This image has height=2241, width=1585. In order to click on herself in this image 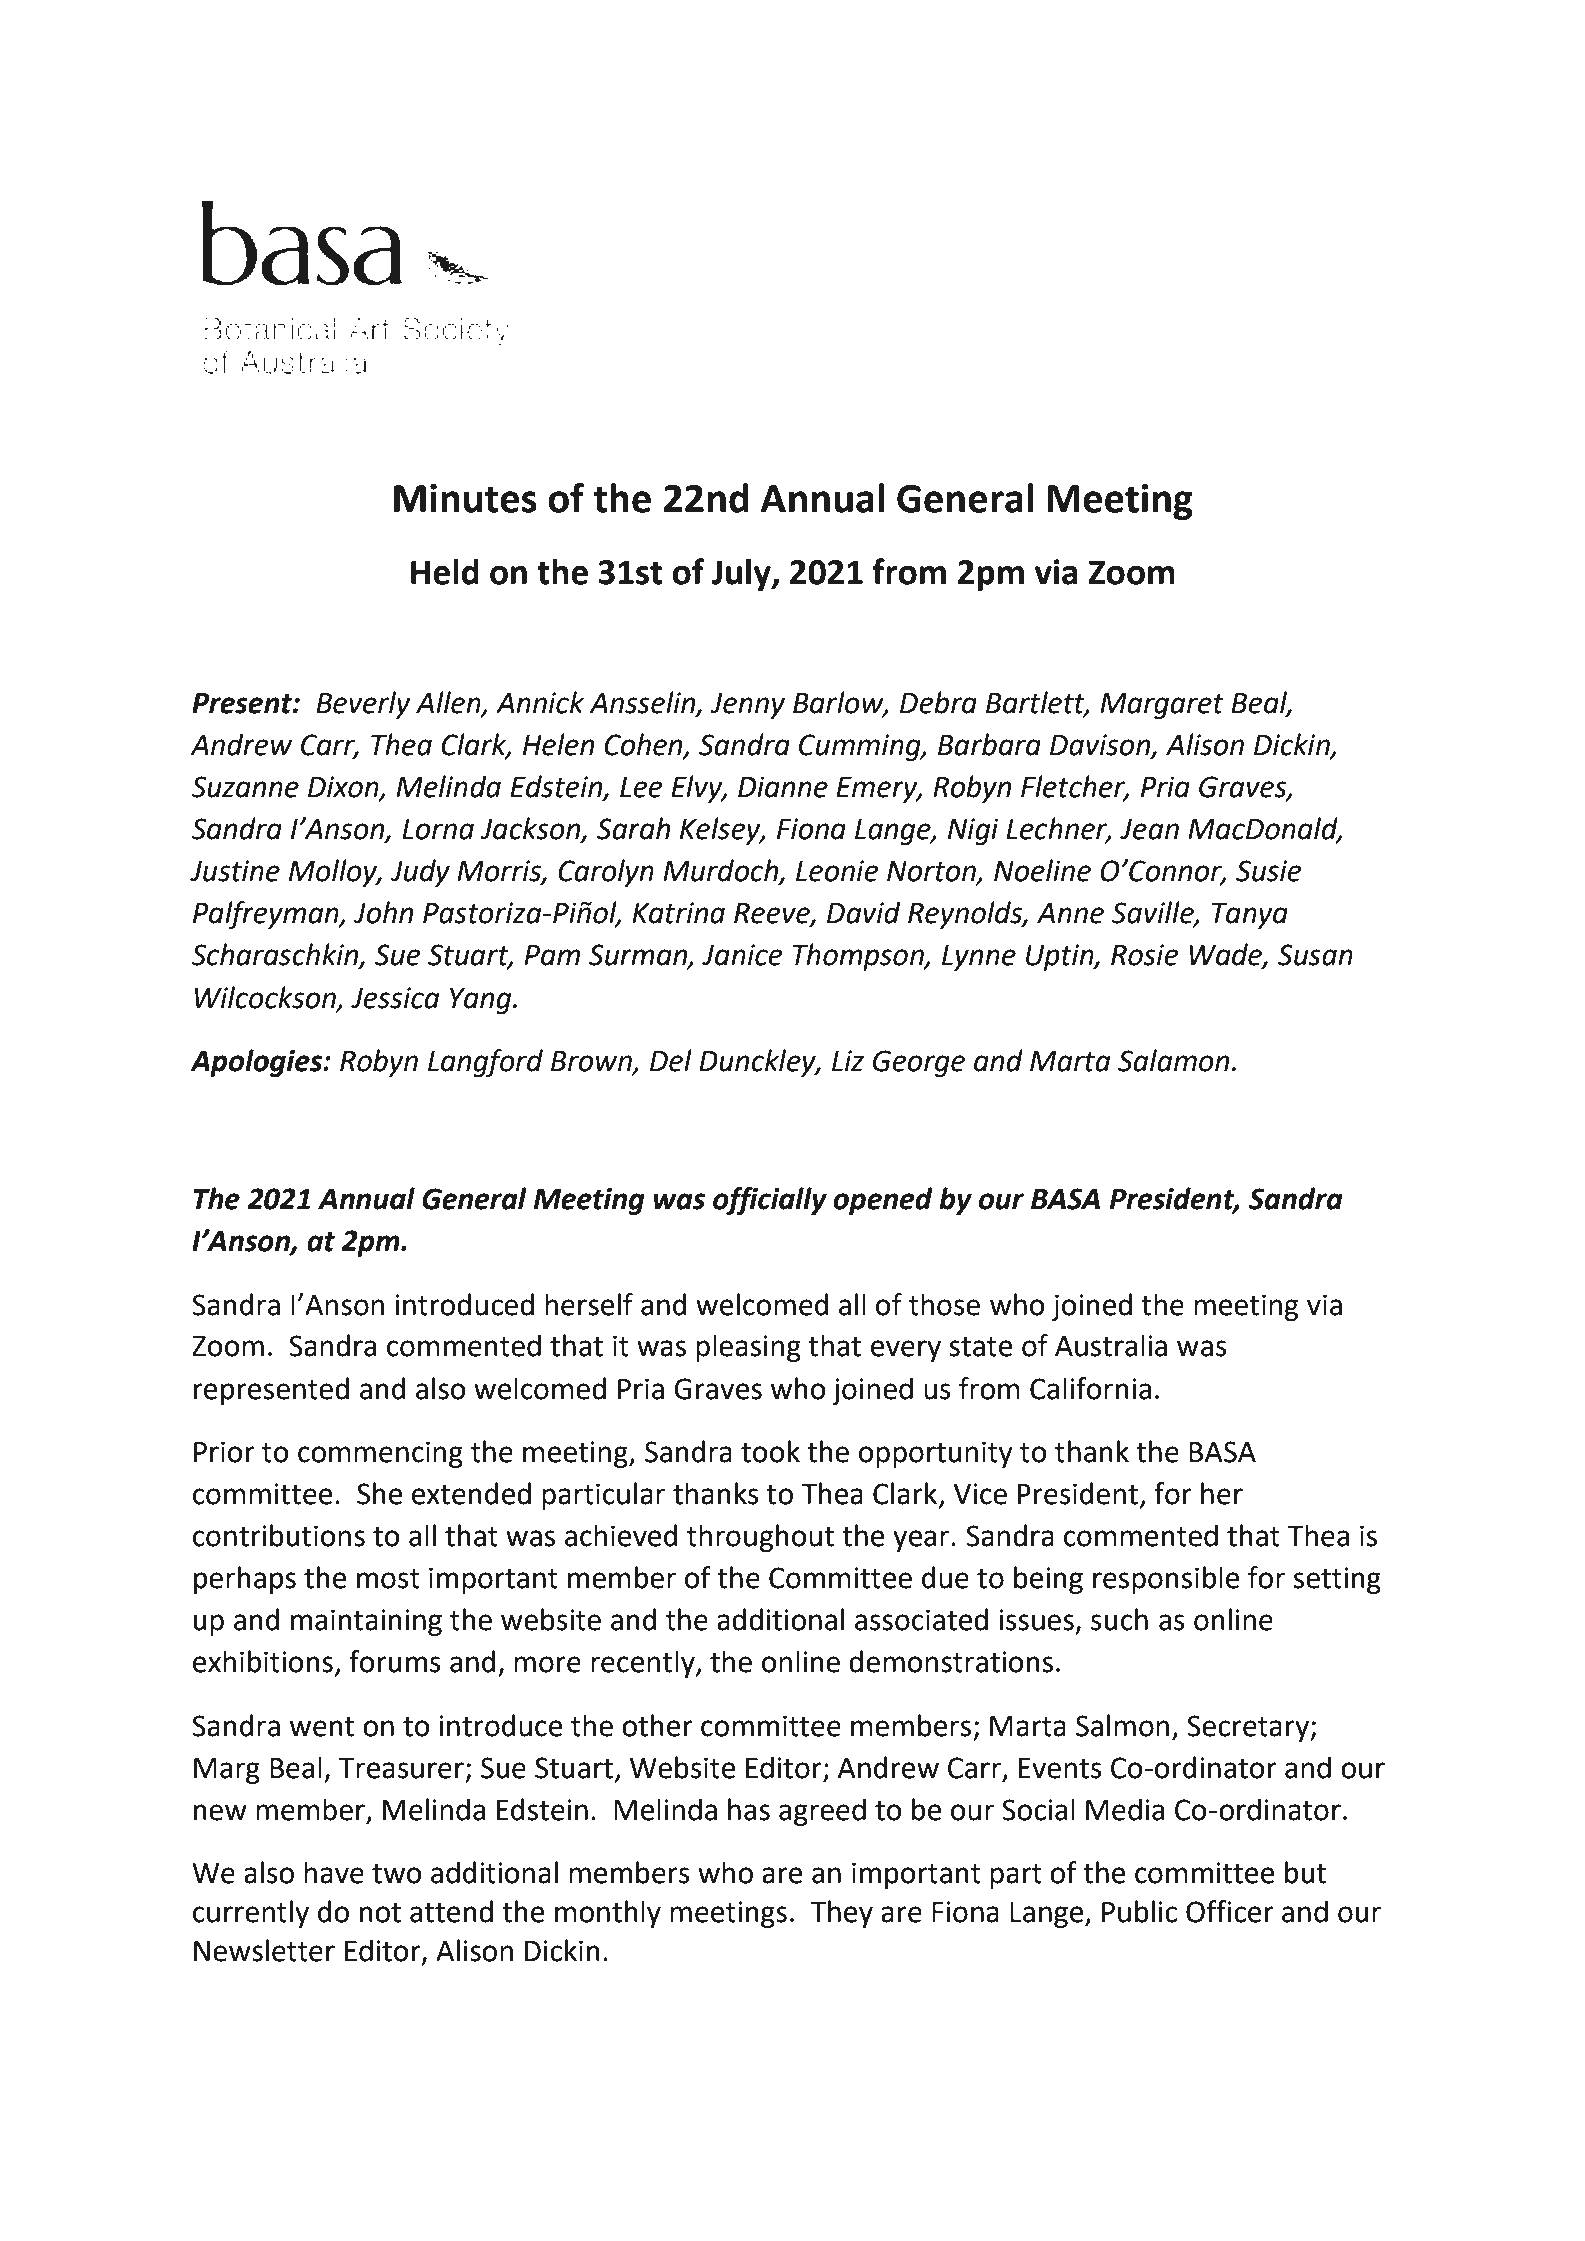, I will do `click(589, 1304)`.
